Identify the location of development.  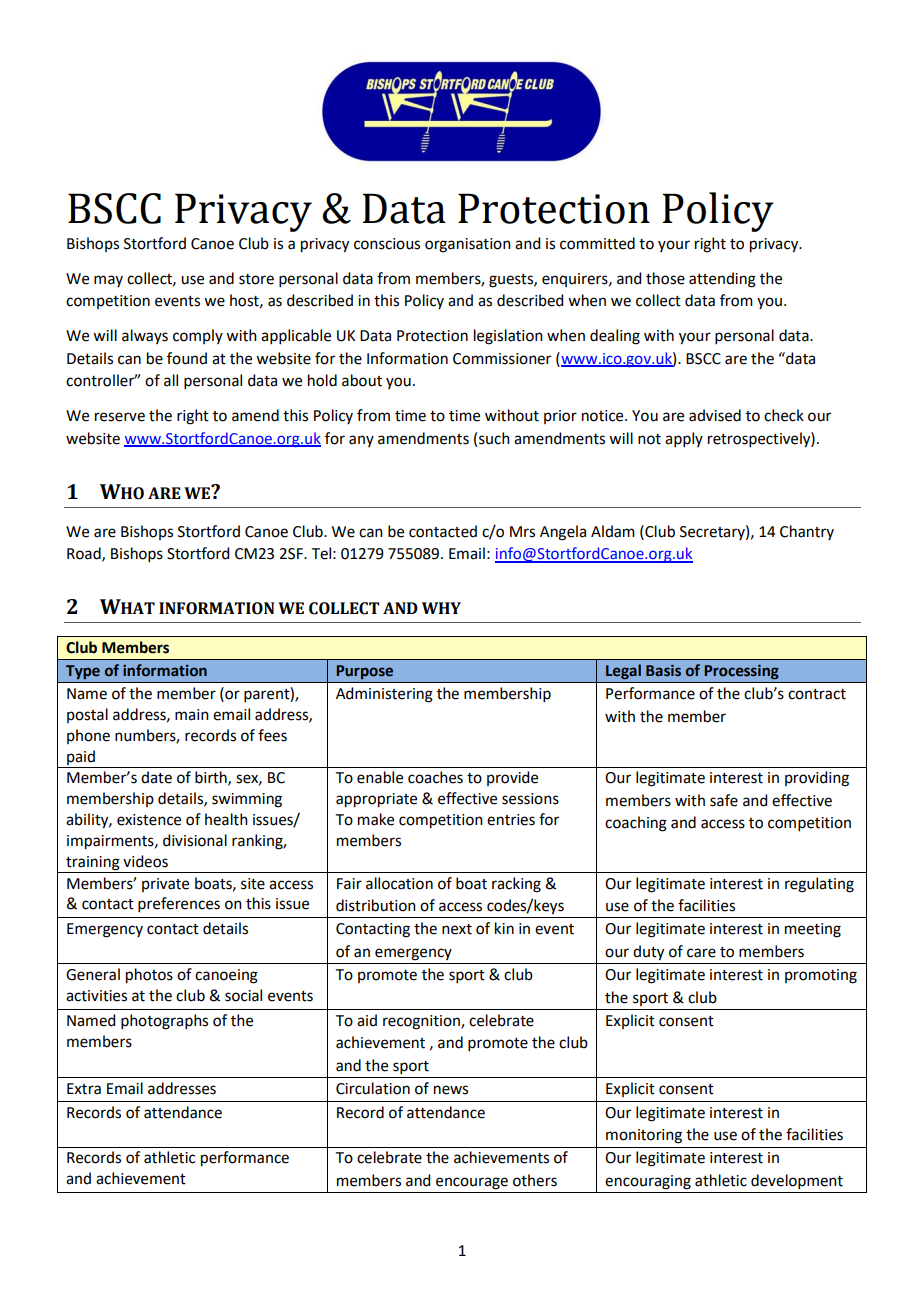
(797, 1181).
